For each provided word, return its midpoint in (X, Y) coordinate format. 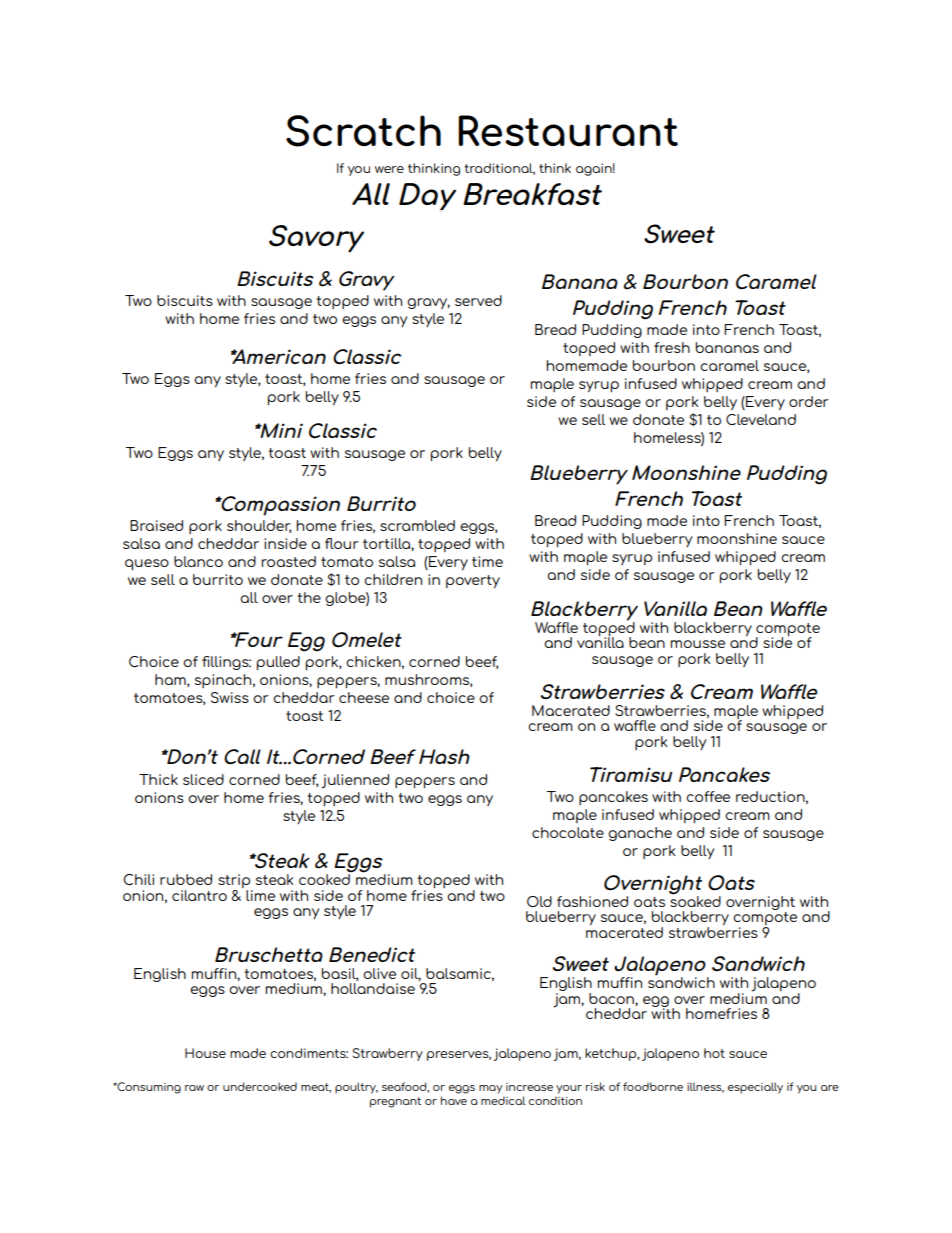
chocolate (568, 832)
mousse (698, 644)
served (478, 300)
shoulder (259, 526)
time (487, 561)
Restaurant (568, 131)
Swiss (230, 697)
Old (539, 901)
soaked (695, 900)
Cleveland (761, 419)
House (205, 1053)
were (389, 169)
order (809, 401)
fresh (672, 347)
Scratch (363, 131)
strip (235, 882)
